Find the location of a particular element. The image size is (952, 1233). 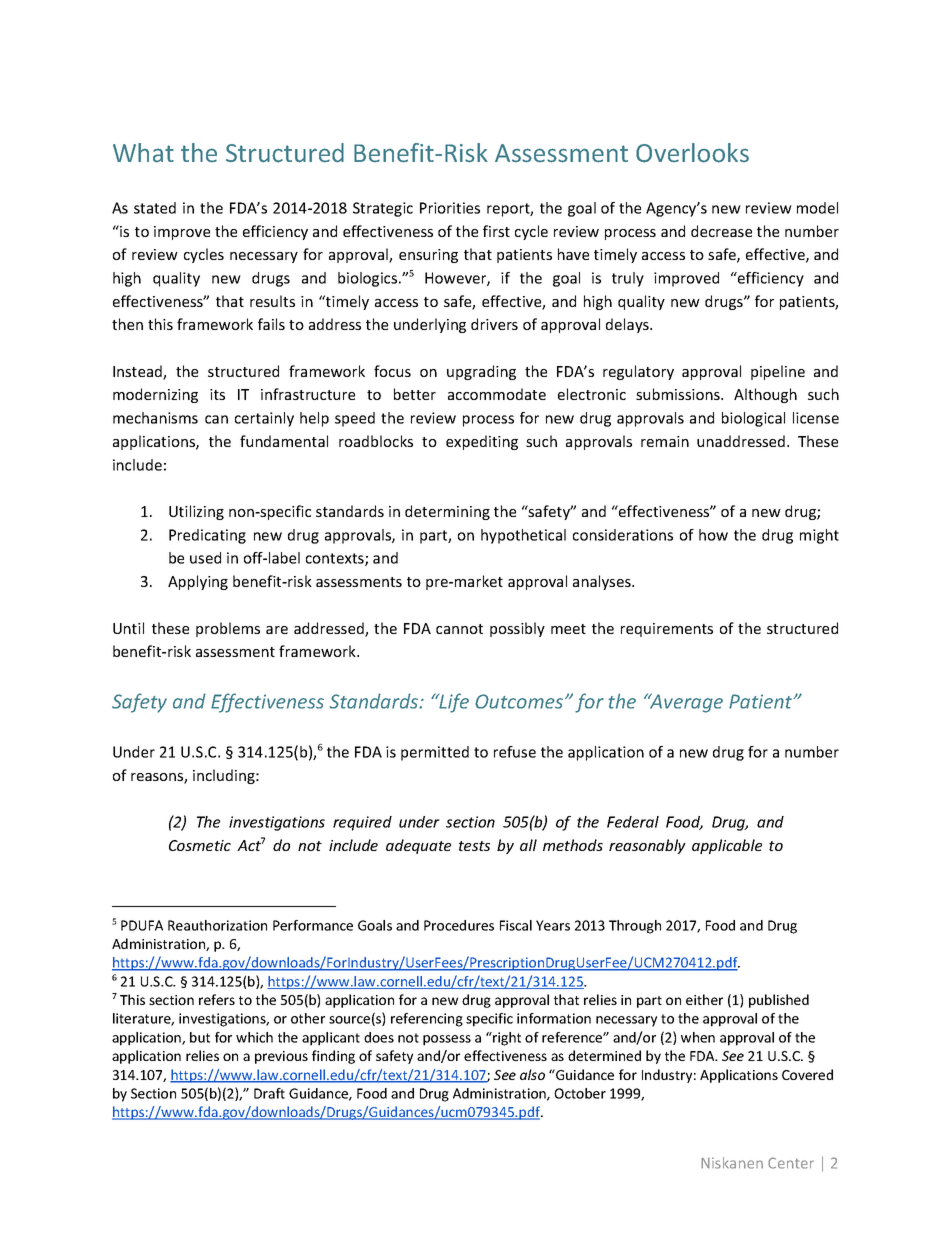

problems is located at coordinates (228, 629).
